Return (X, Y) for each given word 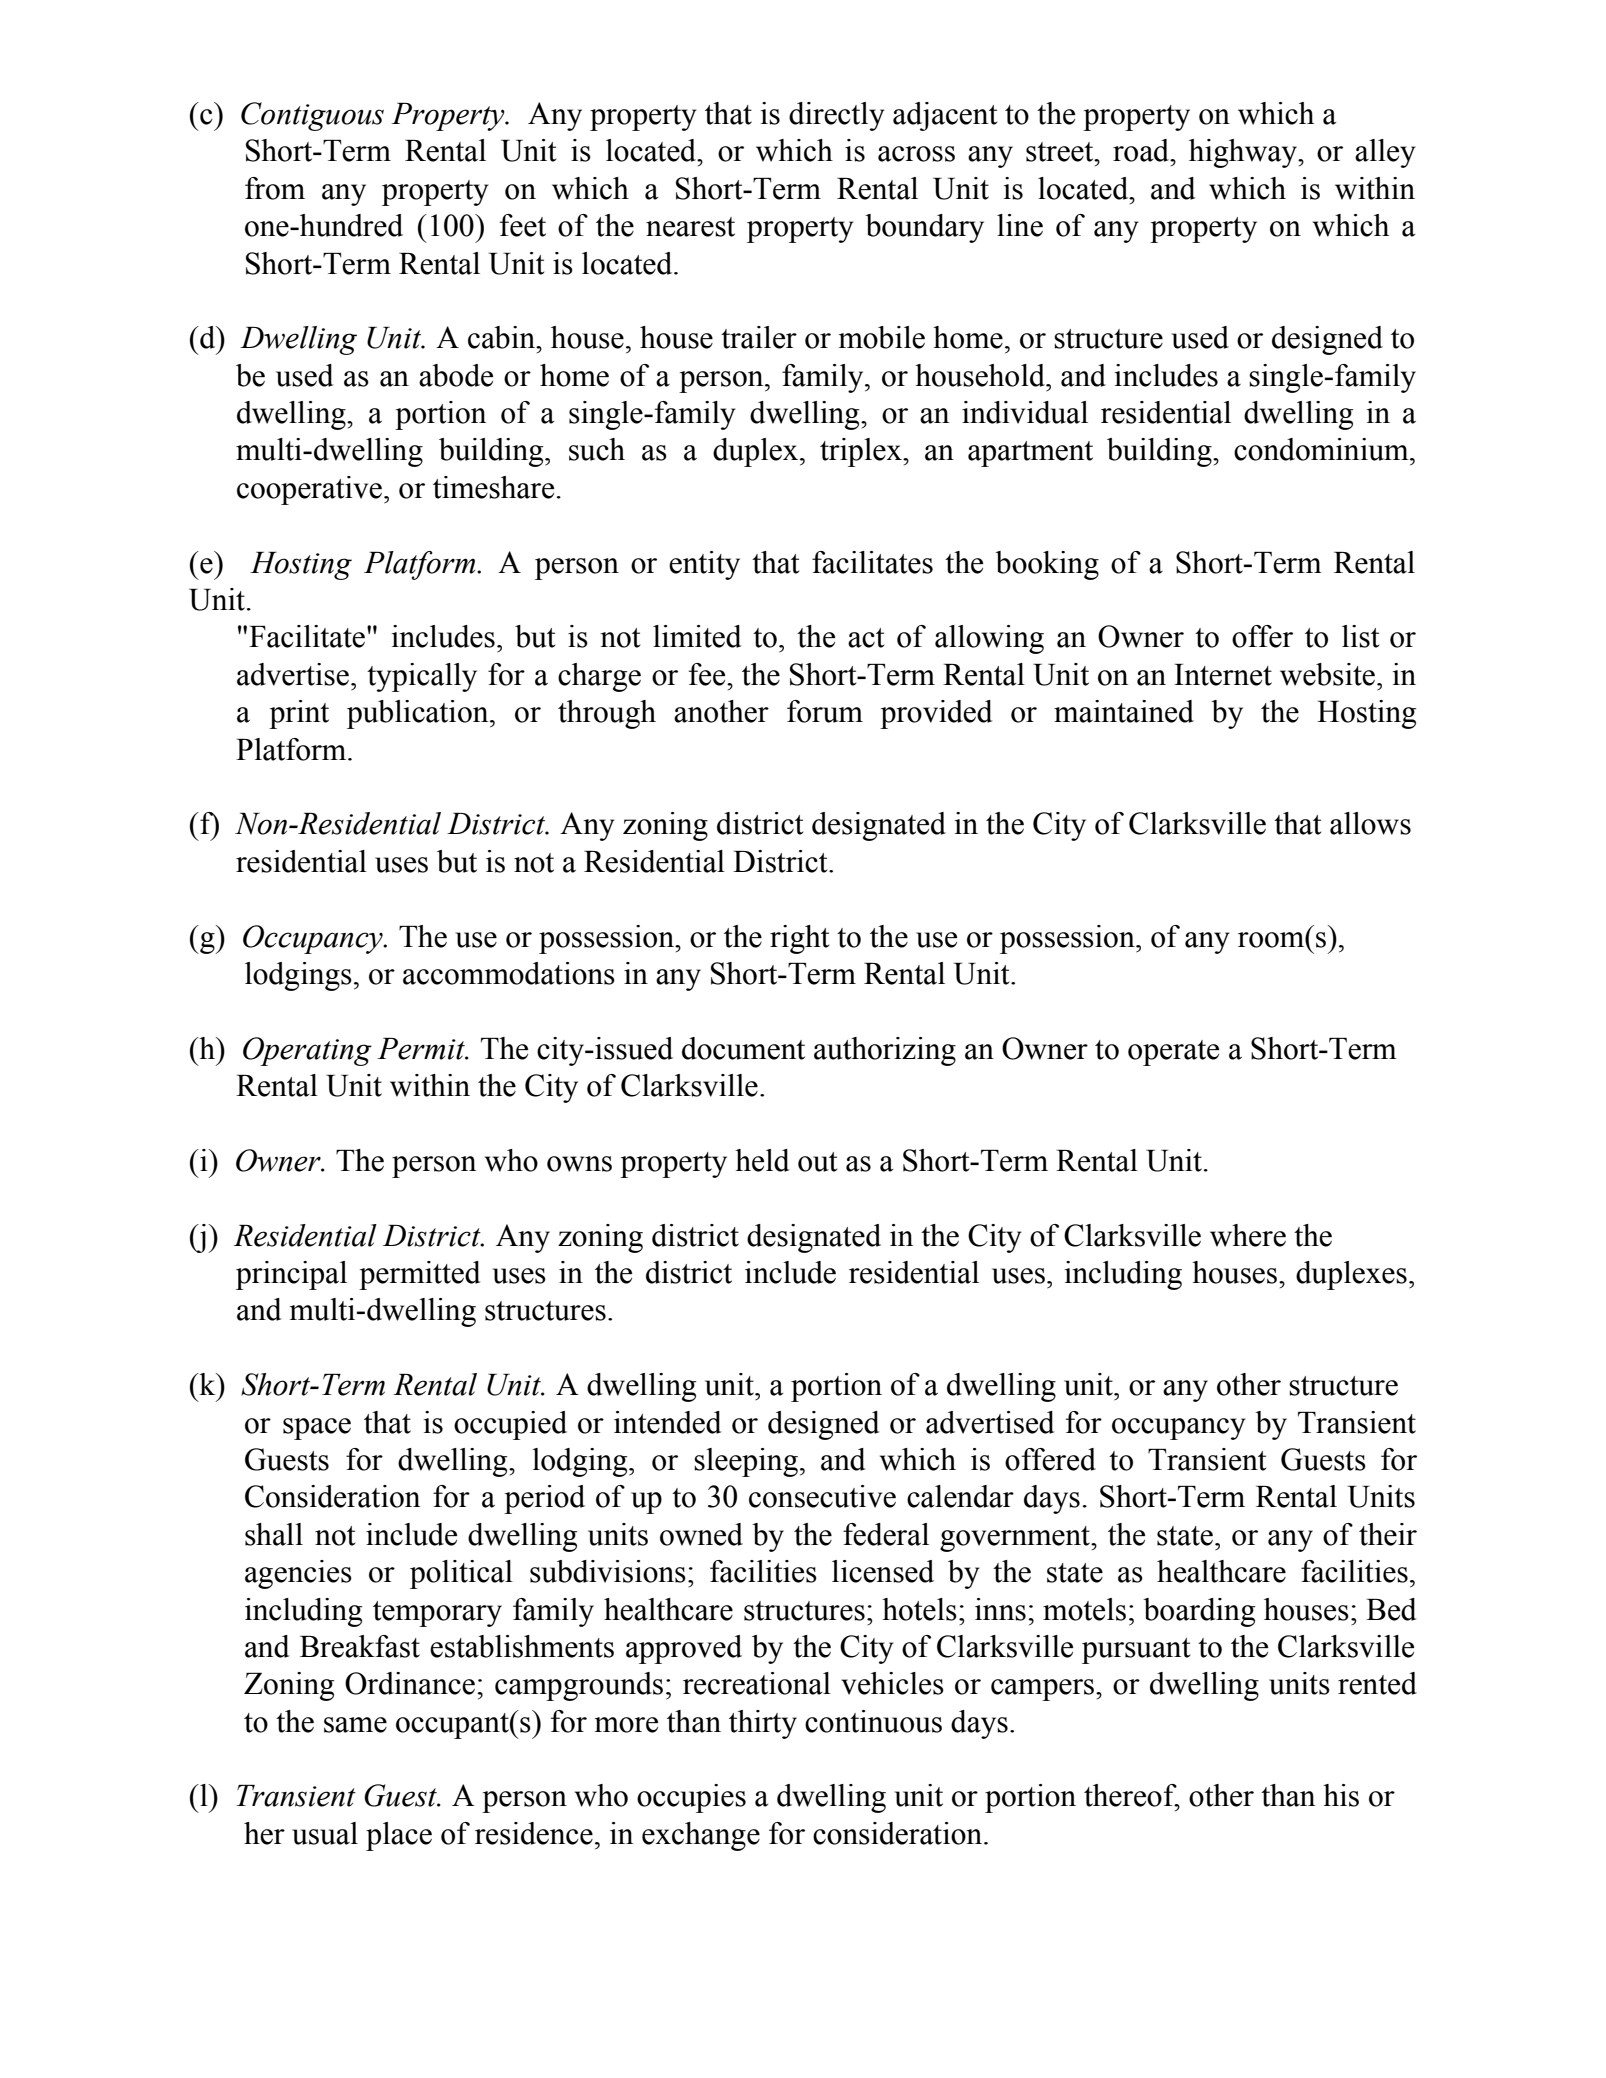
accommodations (509, 973)
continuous (873, 1721)
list (1360, 636)
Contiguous (312, 116)
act (866, 638)
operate (1173, 1053)
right (799, 939)
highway (1244, 153)
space (317, 1429)
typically (422, 677)
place (399, 1836)
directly (837, 116)
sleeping (746, 1462)
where (1248, 1235)
